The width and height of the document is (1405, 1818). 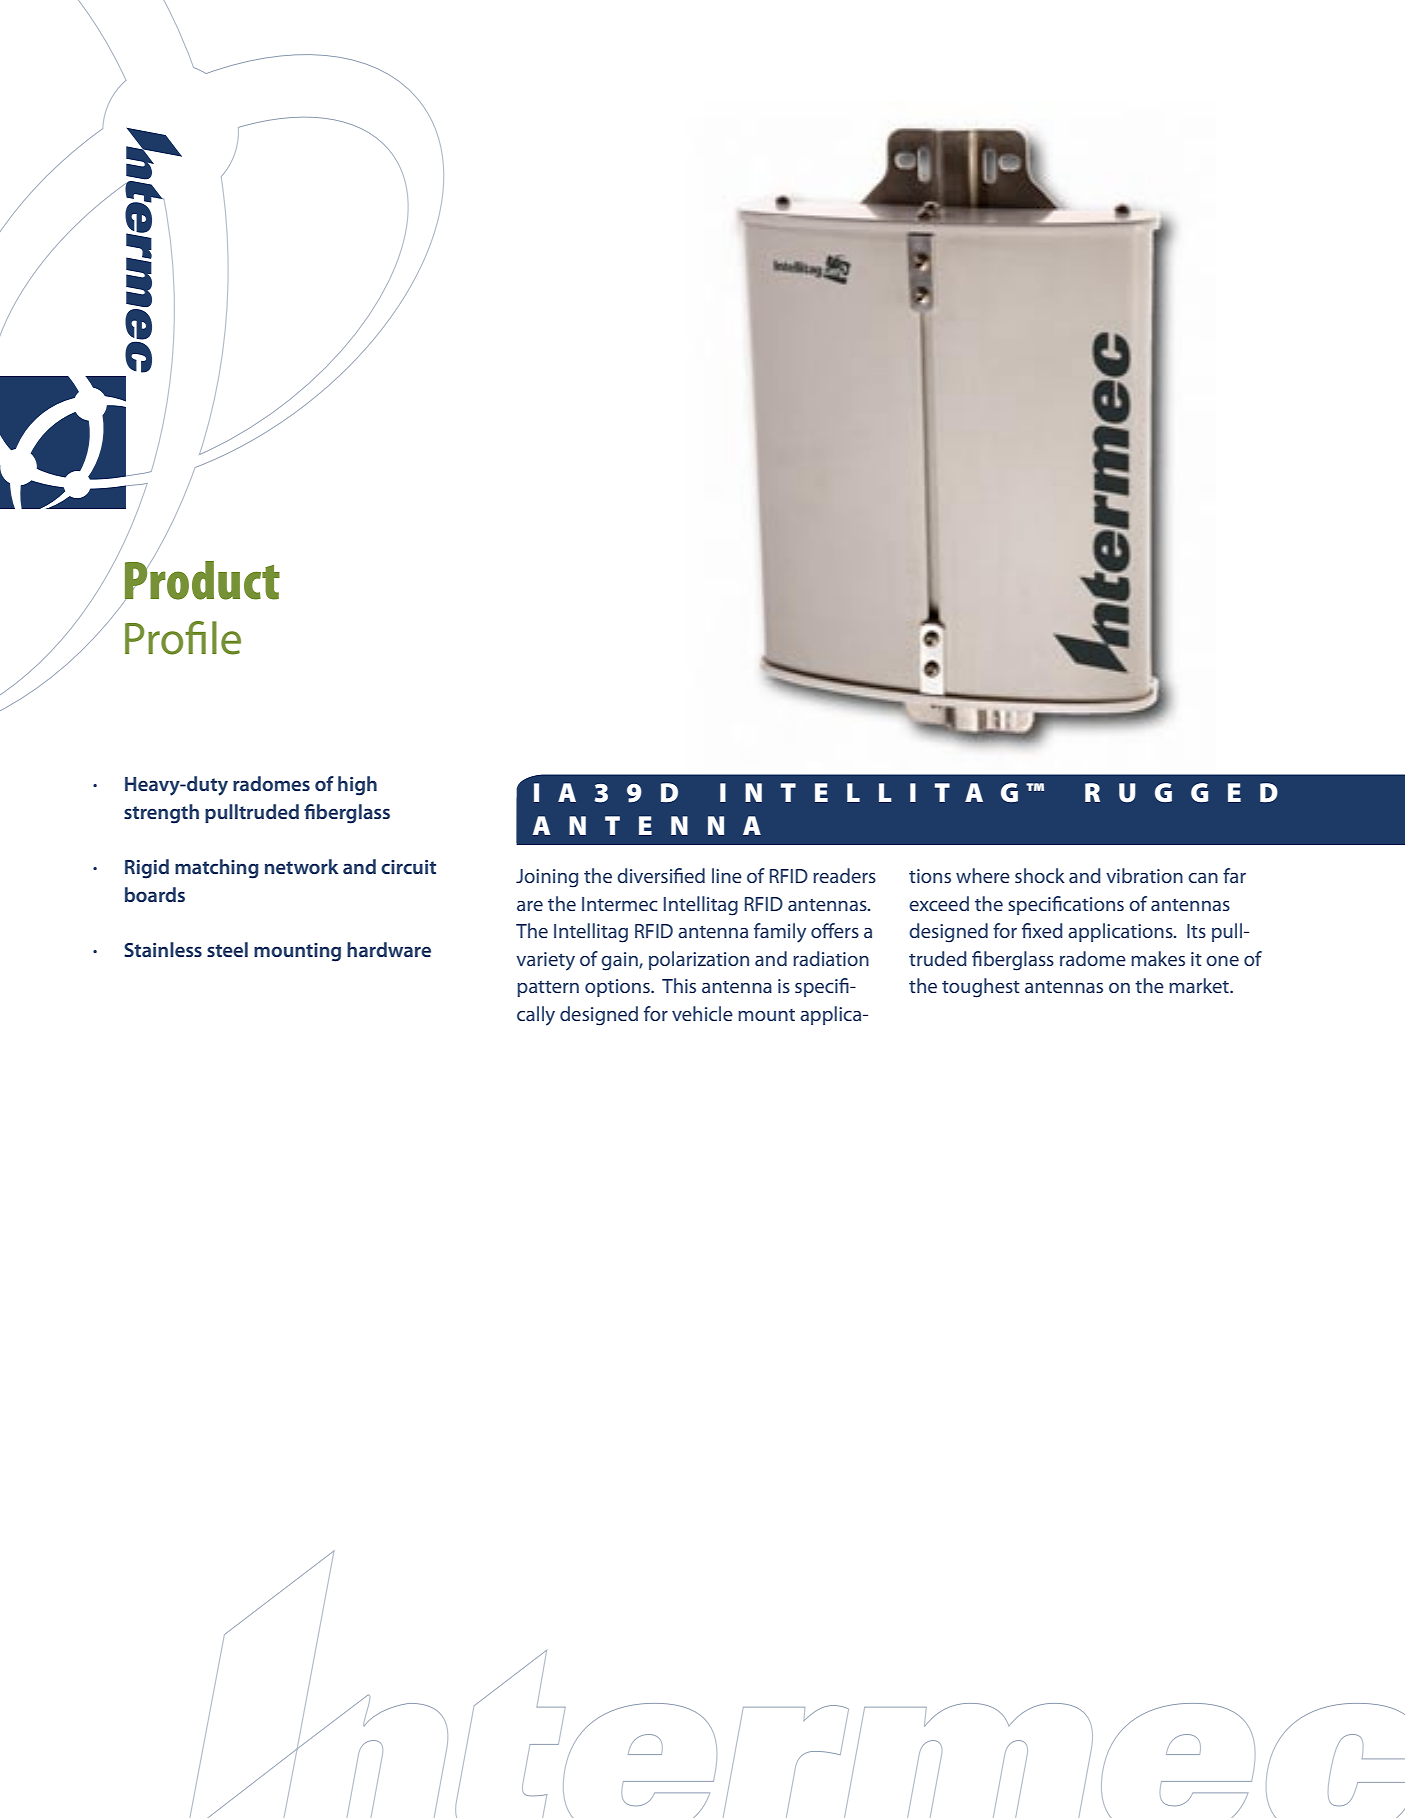 I want to click on vehicle, so click(x=702, y=1013).
